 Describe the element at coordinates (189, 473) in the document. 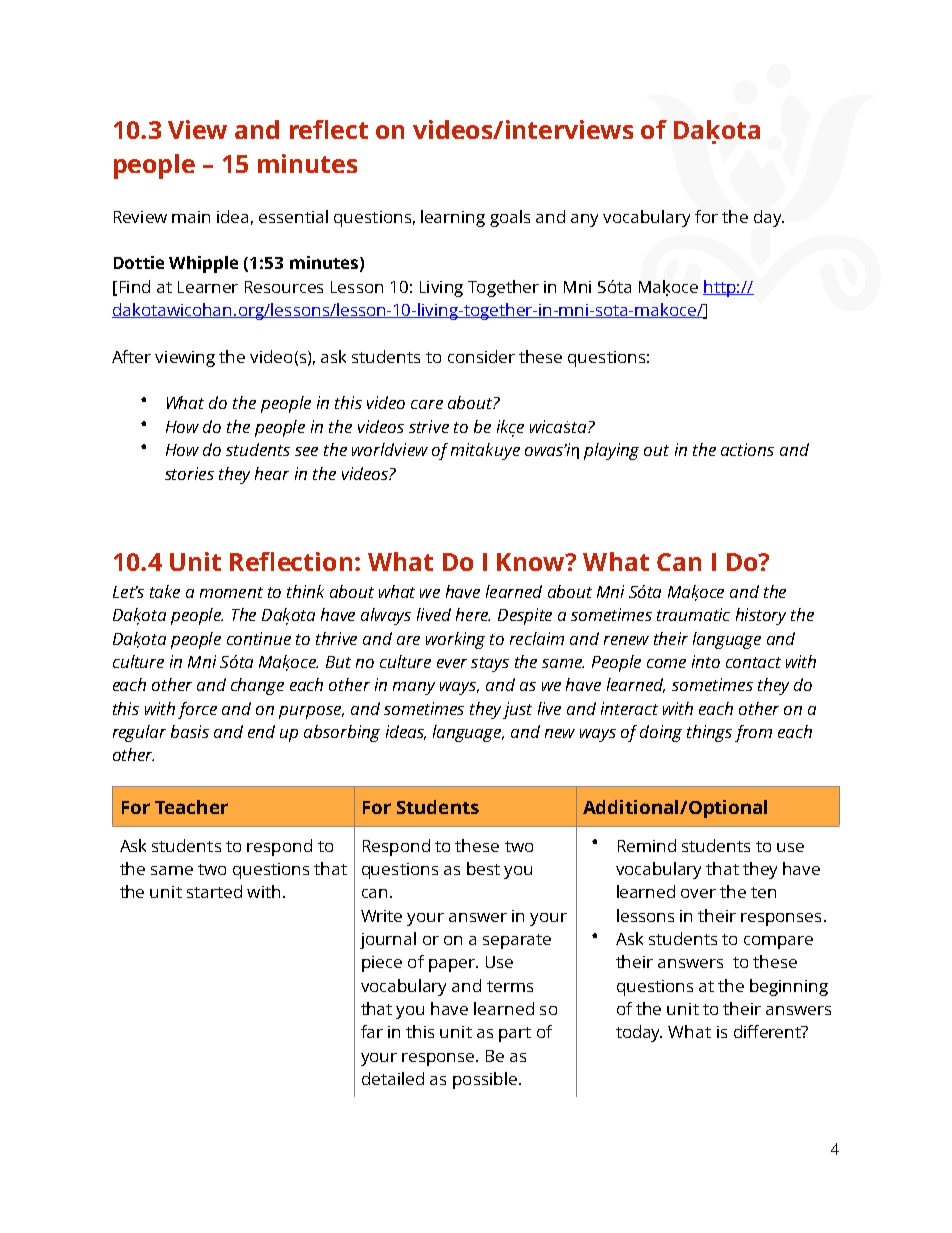

I see `stories` at that location.
